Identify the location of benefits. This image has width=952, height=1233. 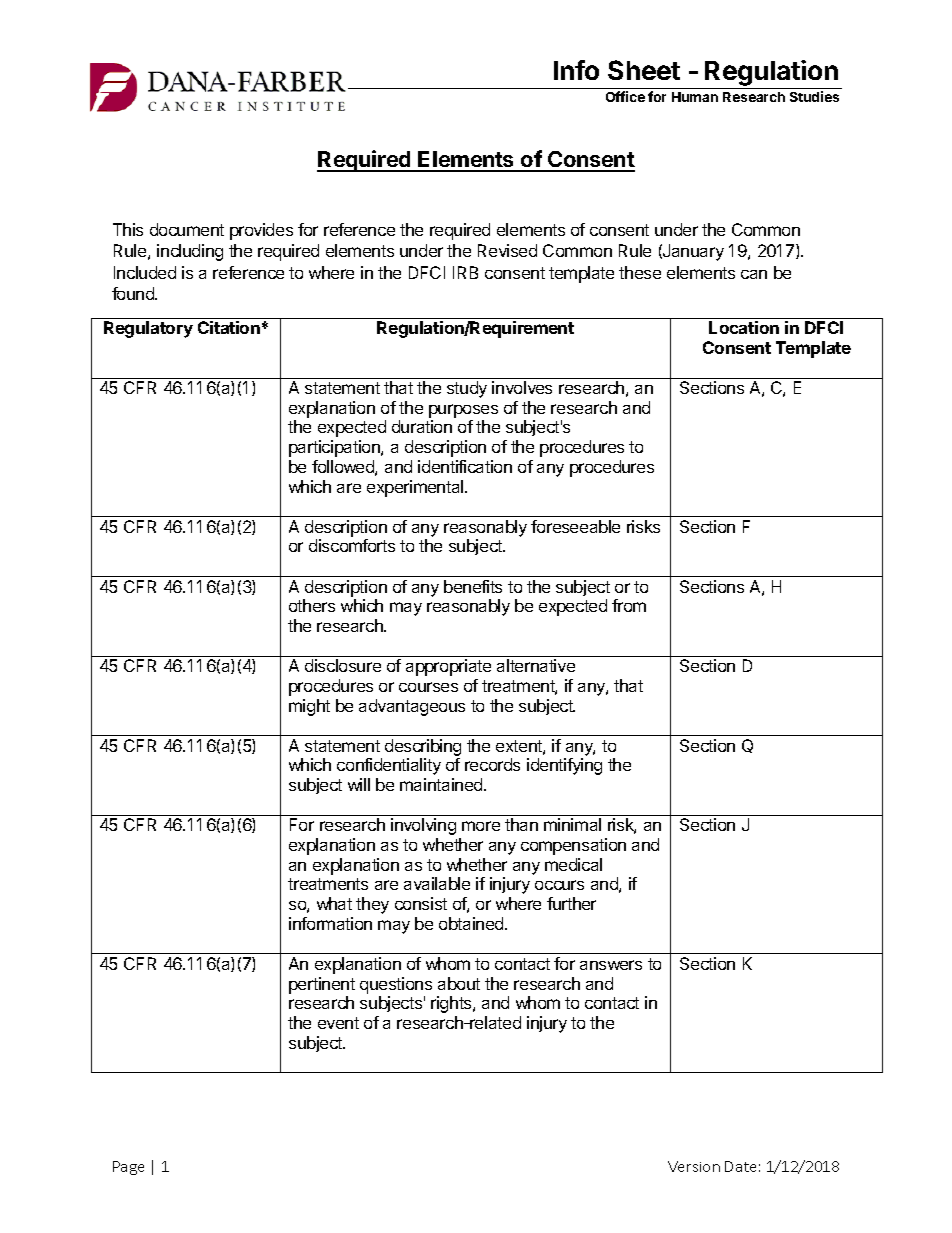
(473, 586).
